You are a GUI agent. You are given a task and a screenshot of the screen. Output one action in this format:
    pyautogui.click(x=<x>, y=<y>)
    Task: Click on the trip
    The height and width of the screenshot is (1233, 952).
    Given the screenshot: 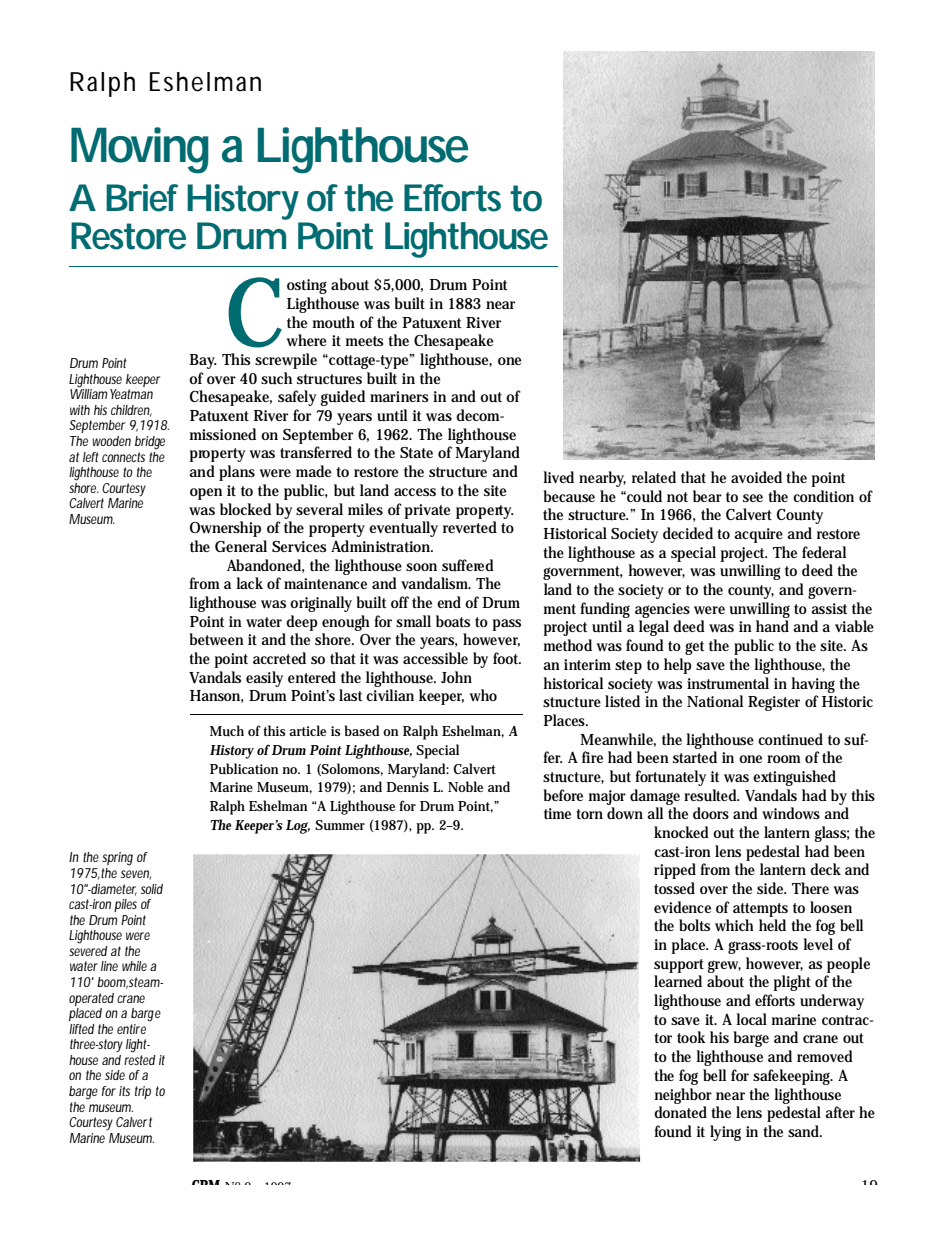 What is the action you would take?
    pyautogui.click(x=143, y=1092)
